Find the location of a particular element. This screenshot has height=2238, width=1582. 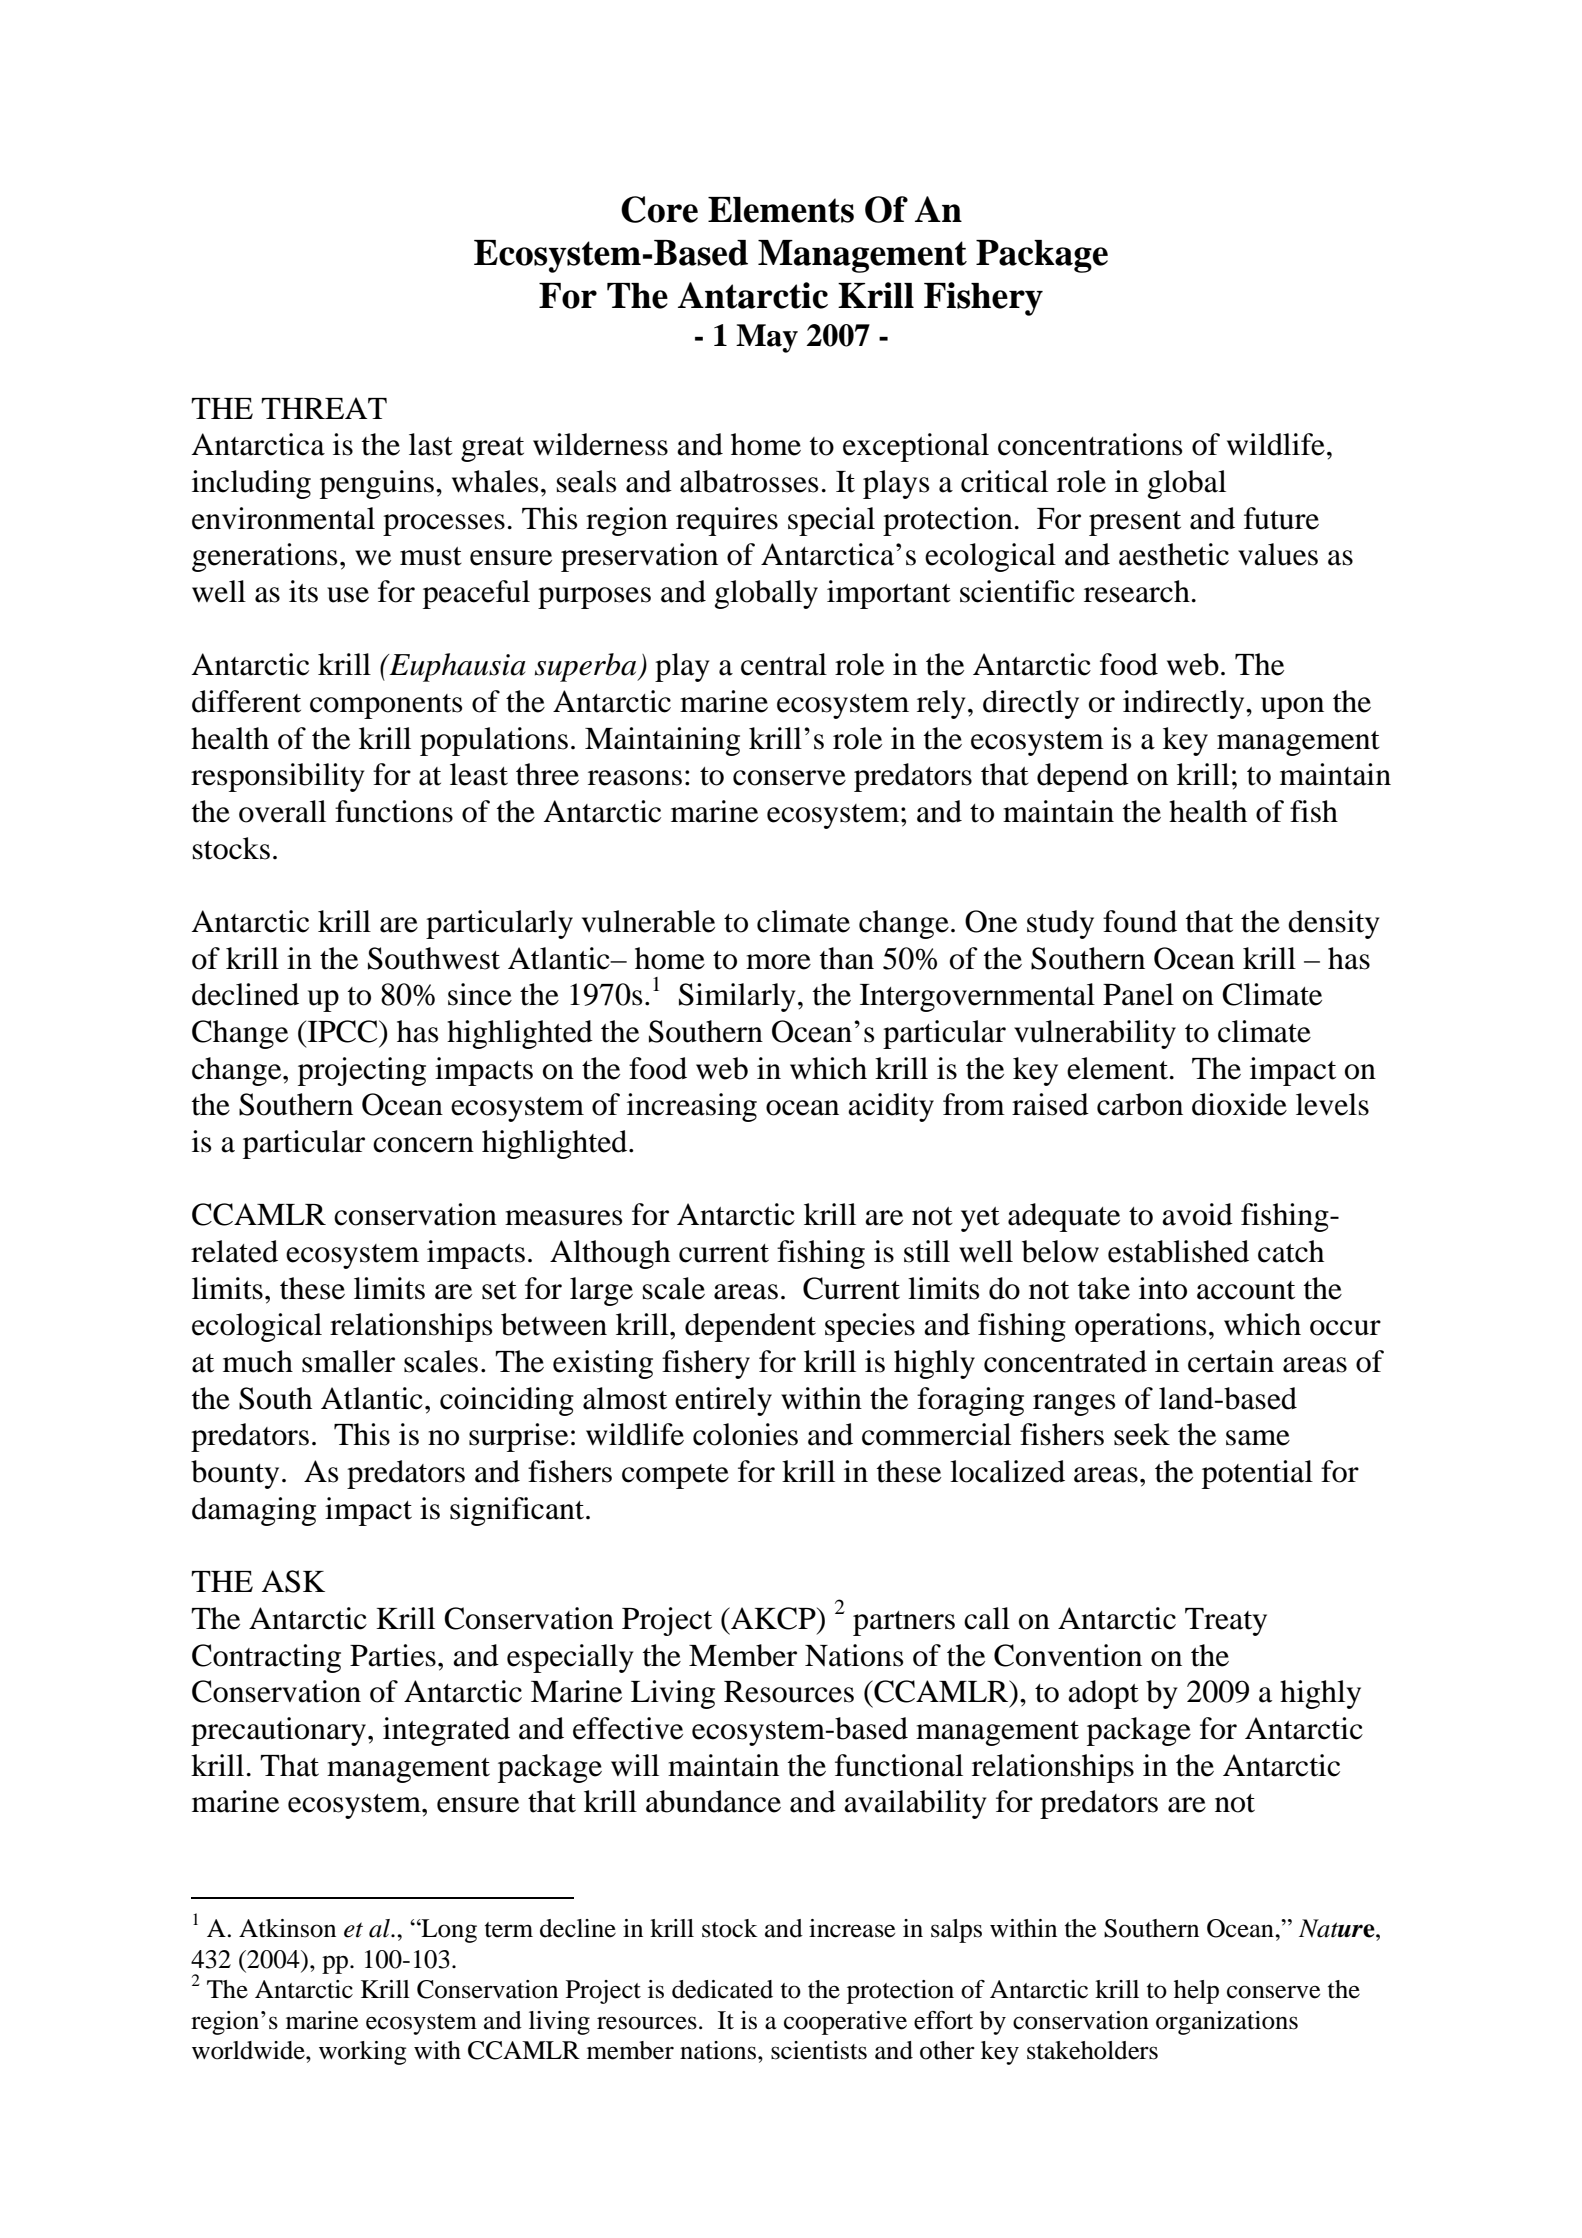

concentrations is located at coordinates (1090, 444).
